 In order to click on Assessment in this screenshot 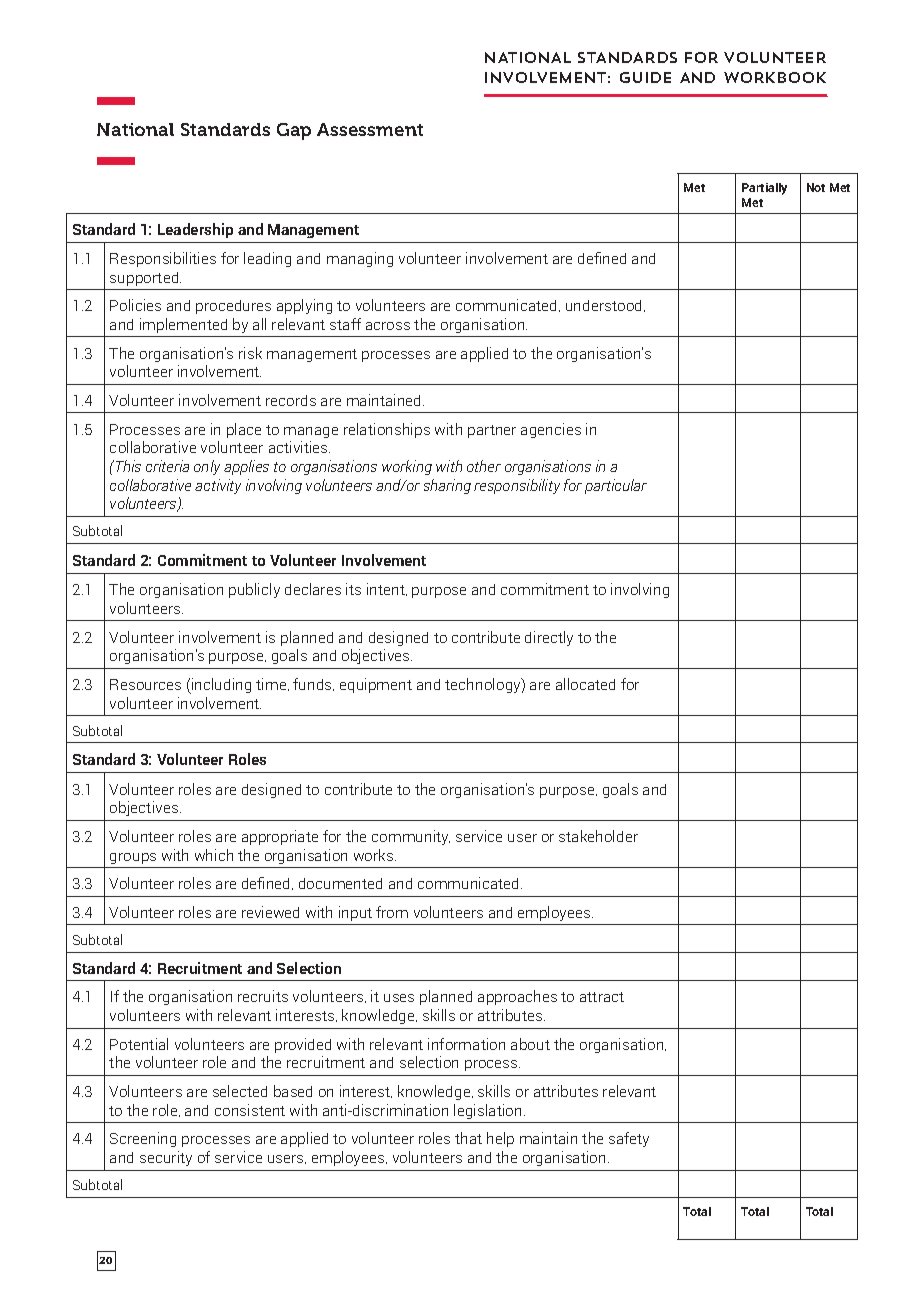, I will do `click(370, 129)`.
